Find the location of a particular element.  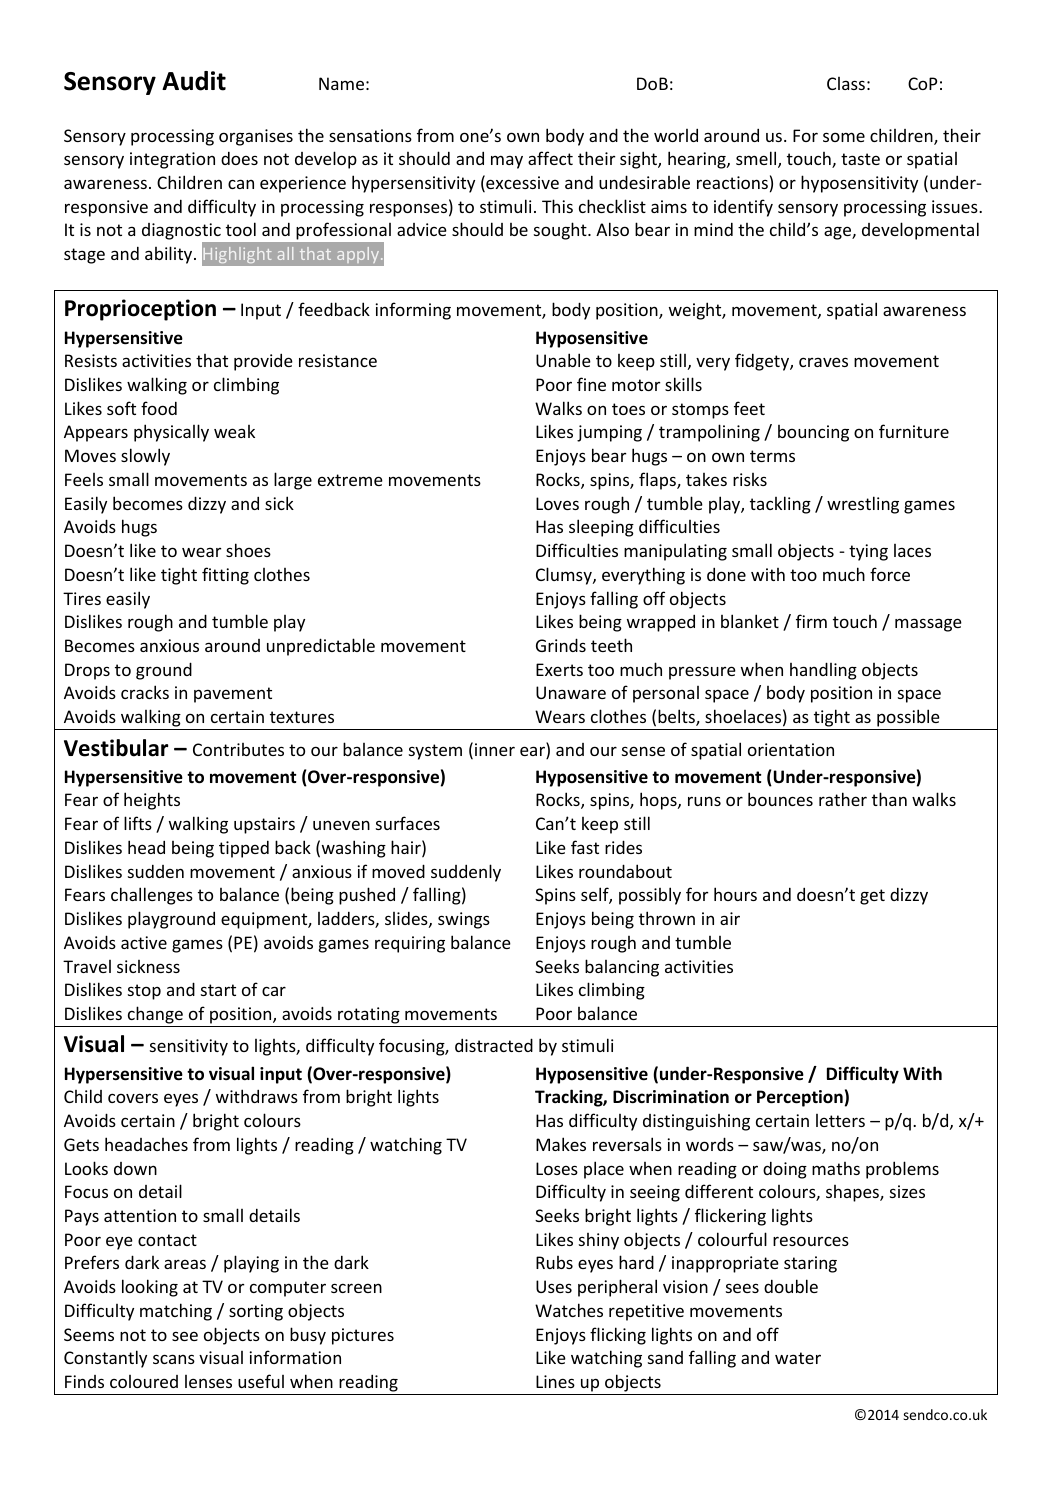

scans is located at coordinates (174, 1359).
